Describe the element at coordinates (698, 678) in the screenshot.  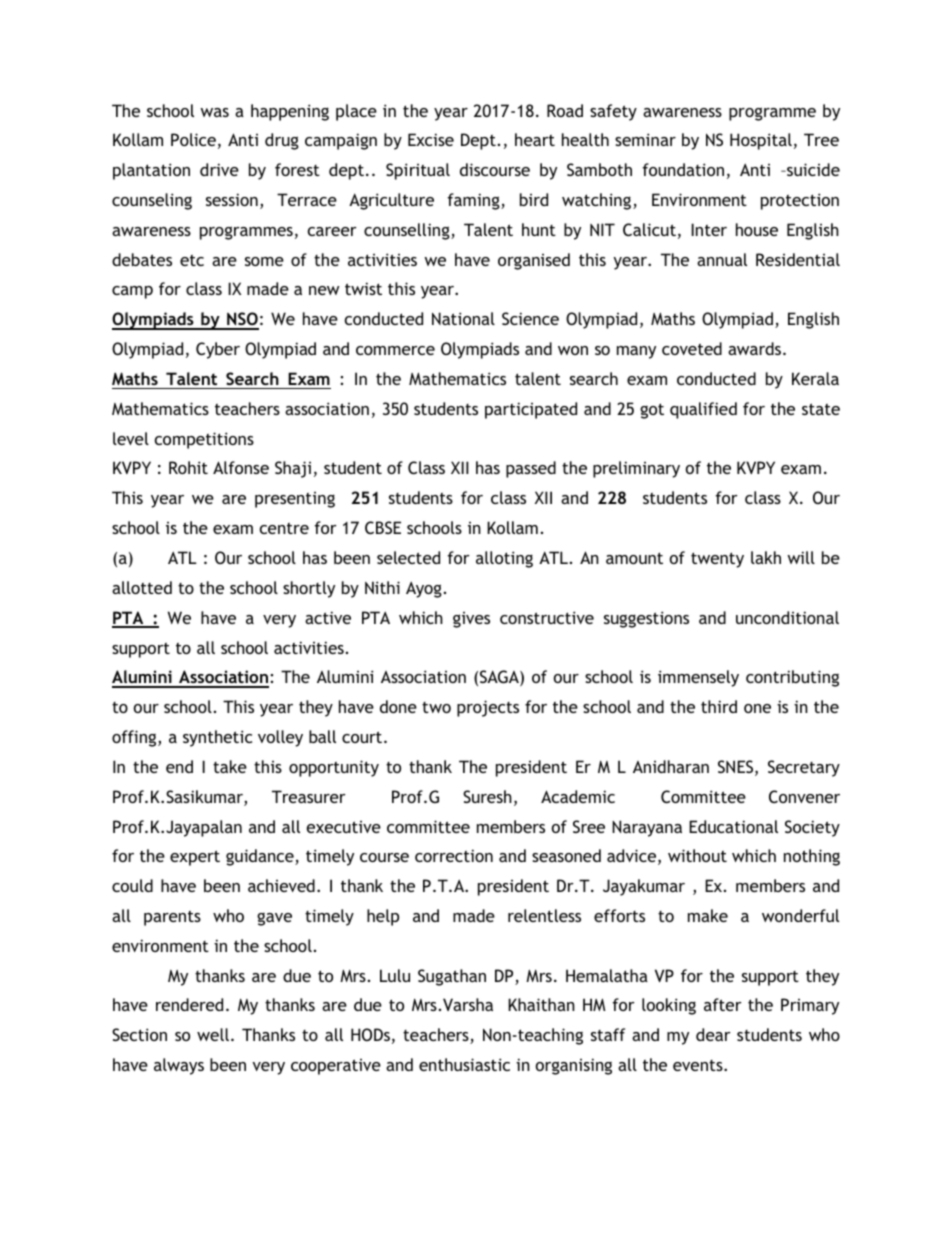
I see `immensely` at that location.
